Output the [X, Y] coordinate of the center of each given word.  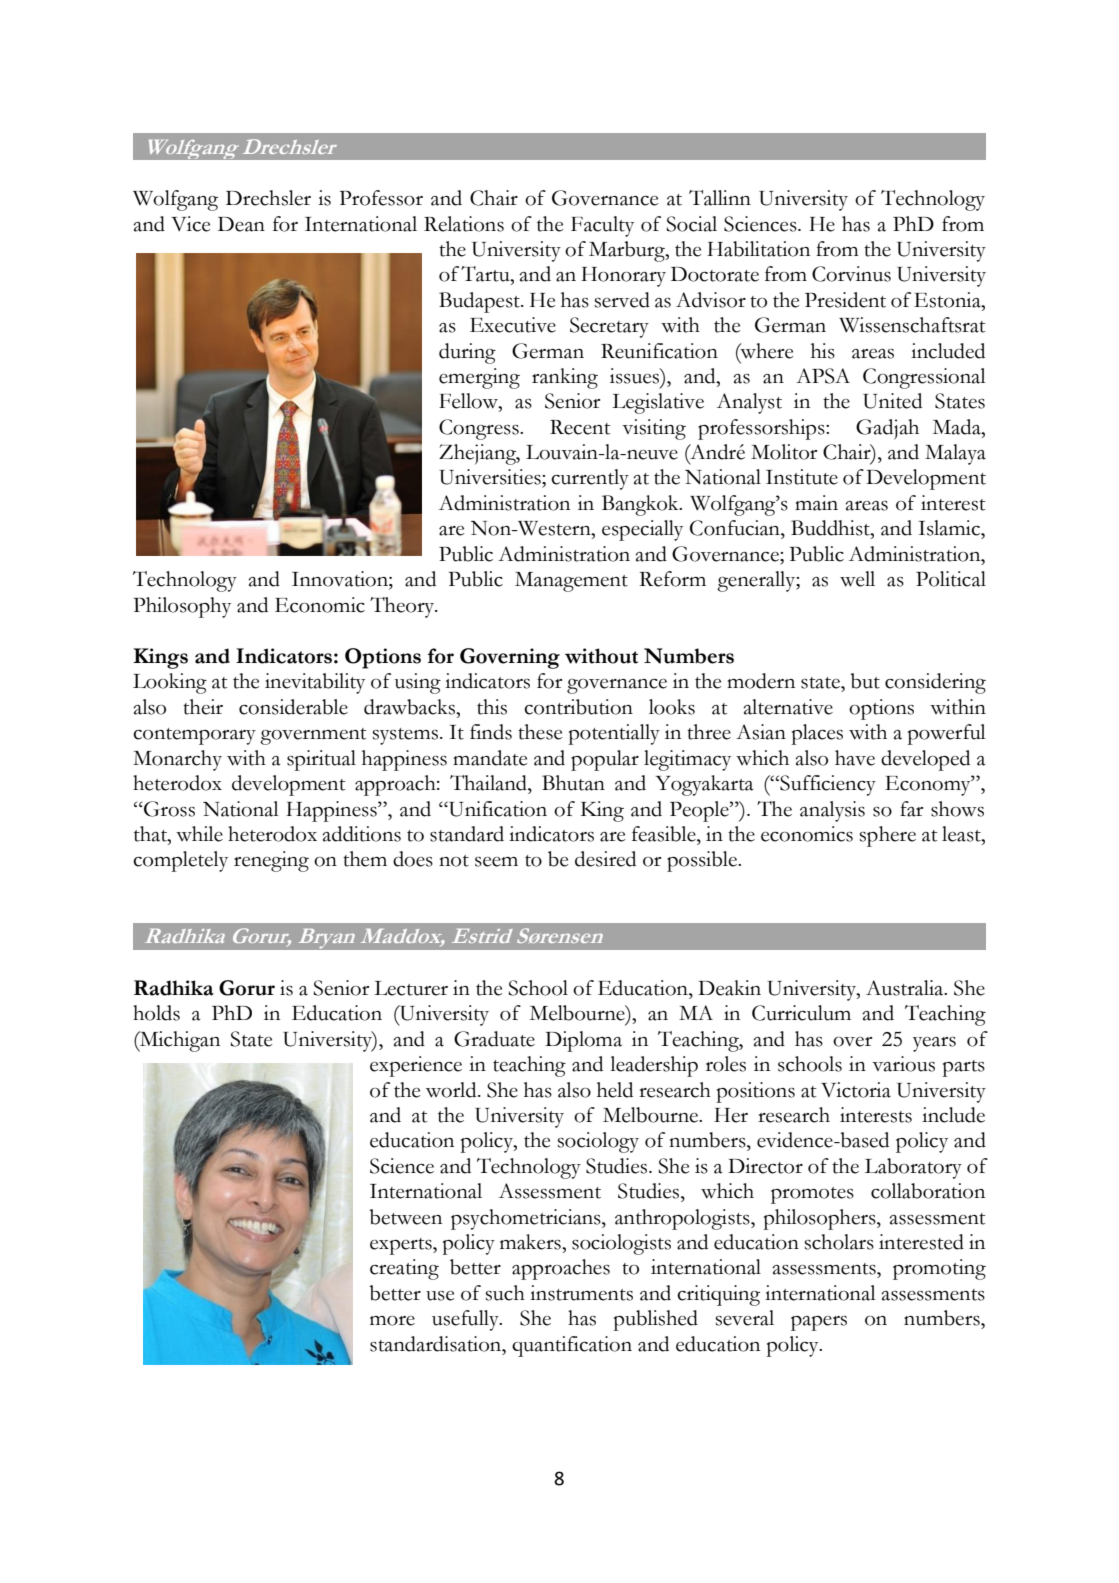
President [845, 300]
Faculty [602, 226]
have [855, 758]
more [392, 1321]
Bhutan [573, 783]
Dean [241, 224]
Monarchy [177, 760]
